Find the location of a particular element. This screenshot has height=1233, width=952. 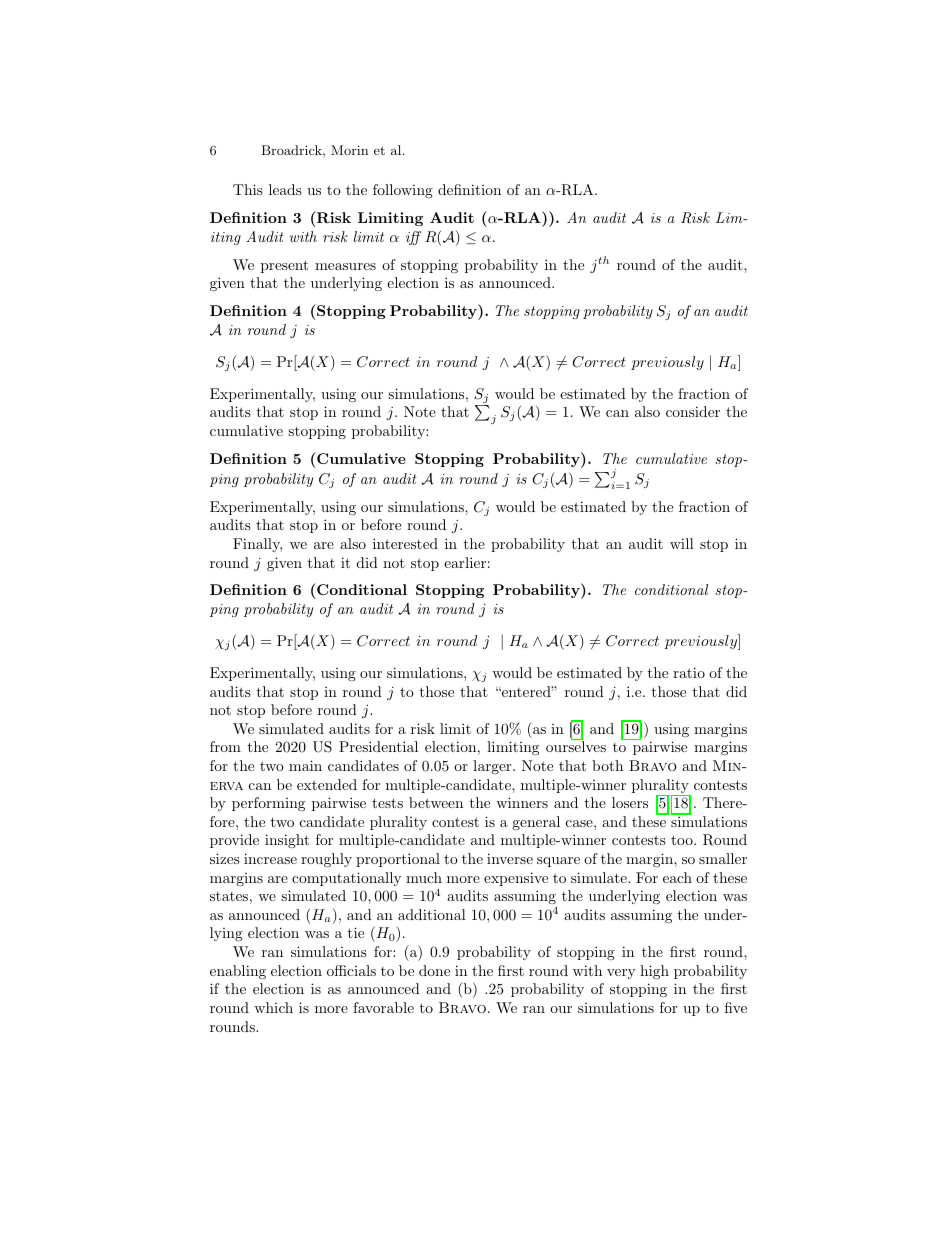

ratio is located at coordinates (689, 672).
